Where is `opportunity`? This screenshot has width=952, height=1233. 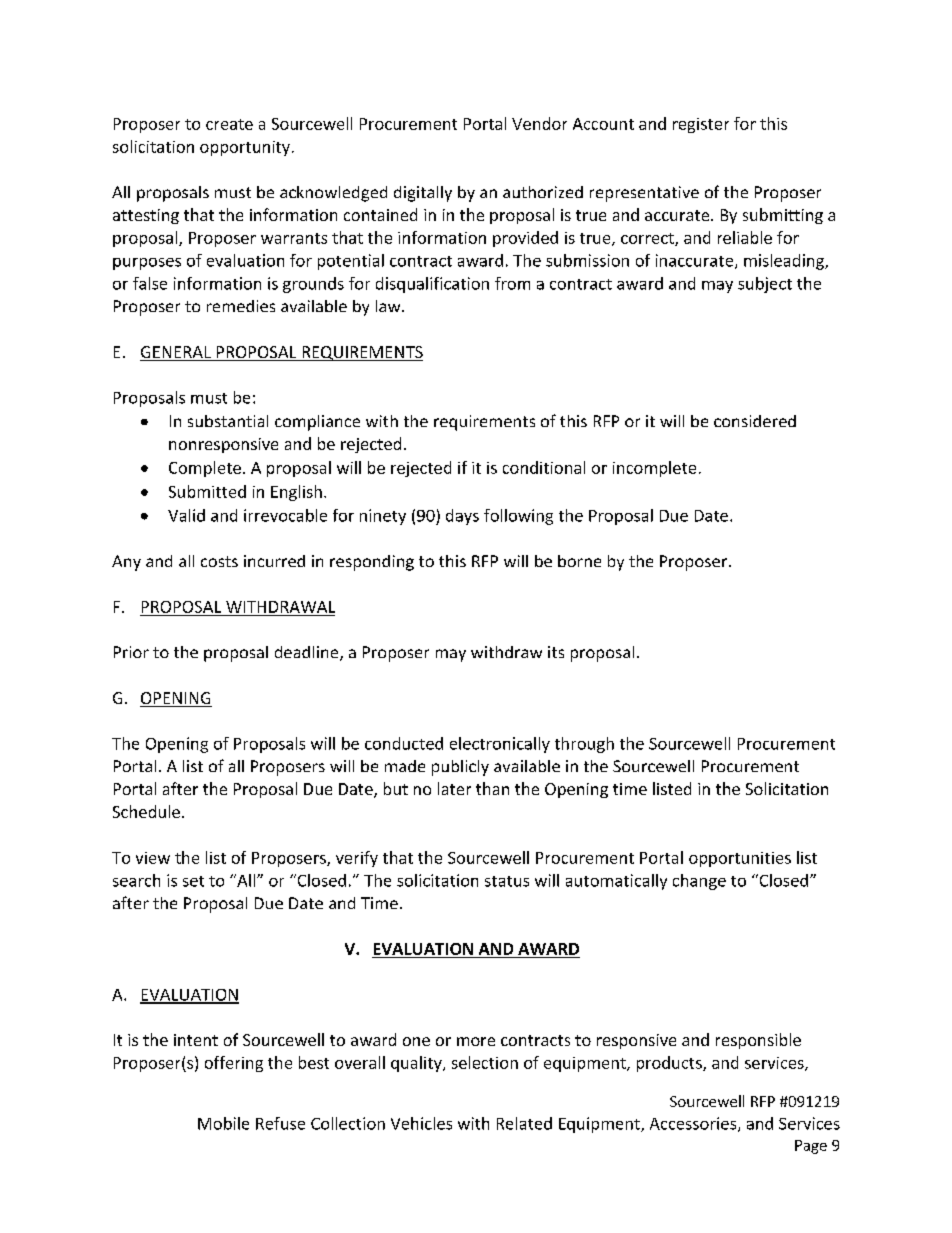 opportunity is located at coordinates (245, 148).
